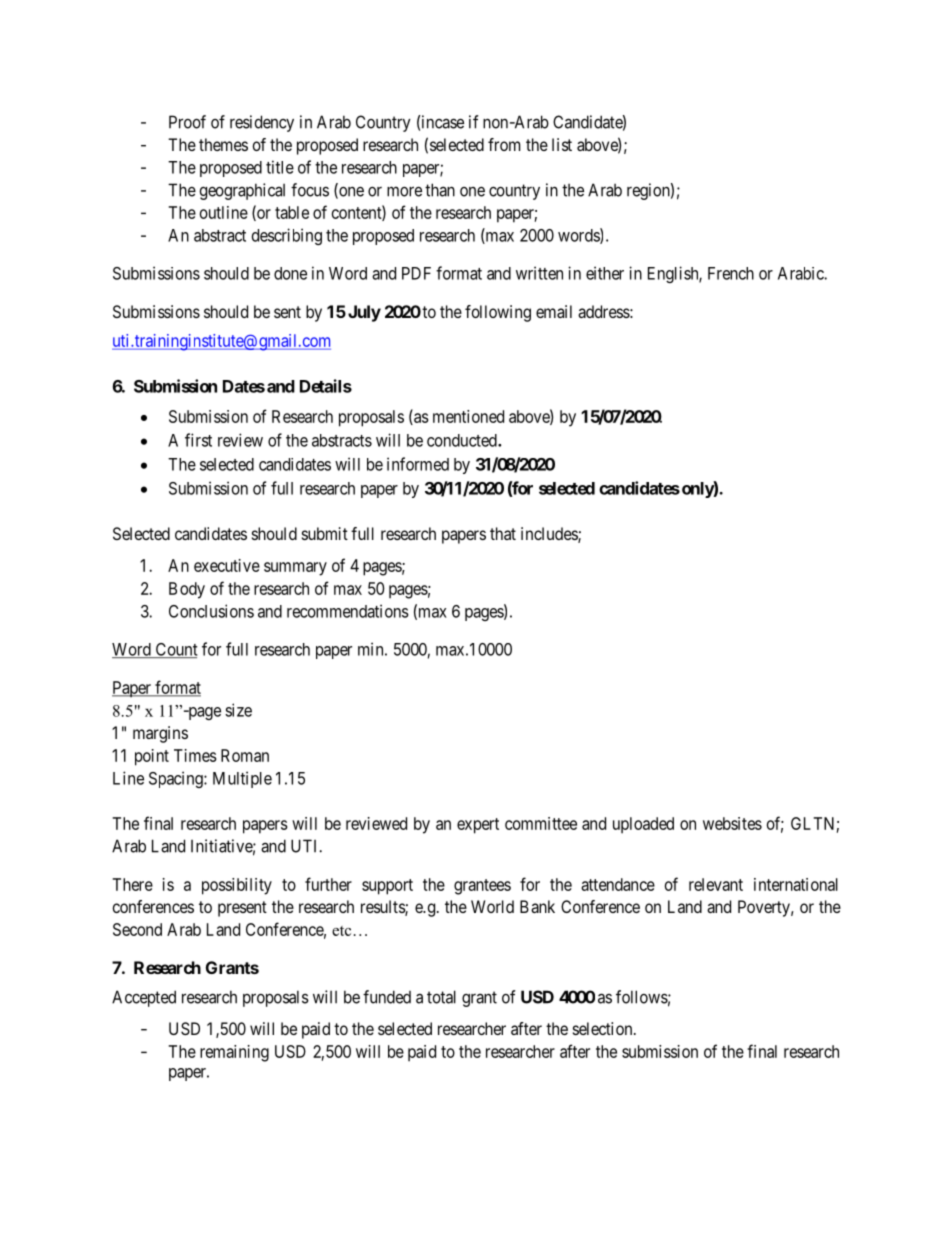  Describe the element at coordinates (463, 440) in the screenshot. I see `conducted` at that location.
